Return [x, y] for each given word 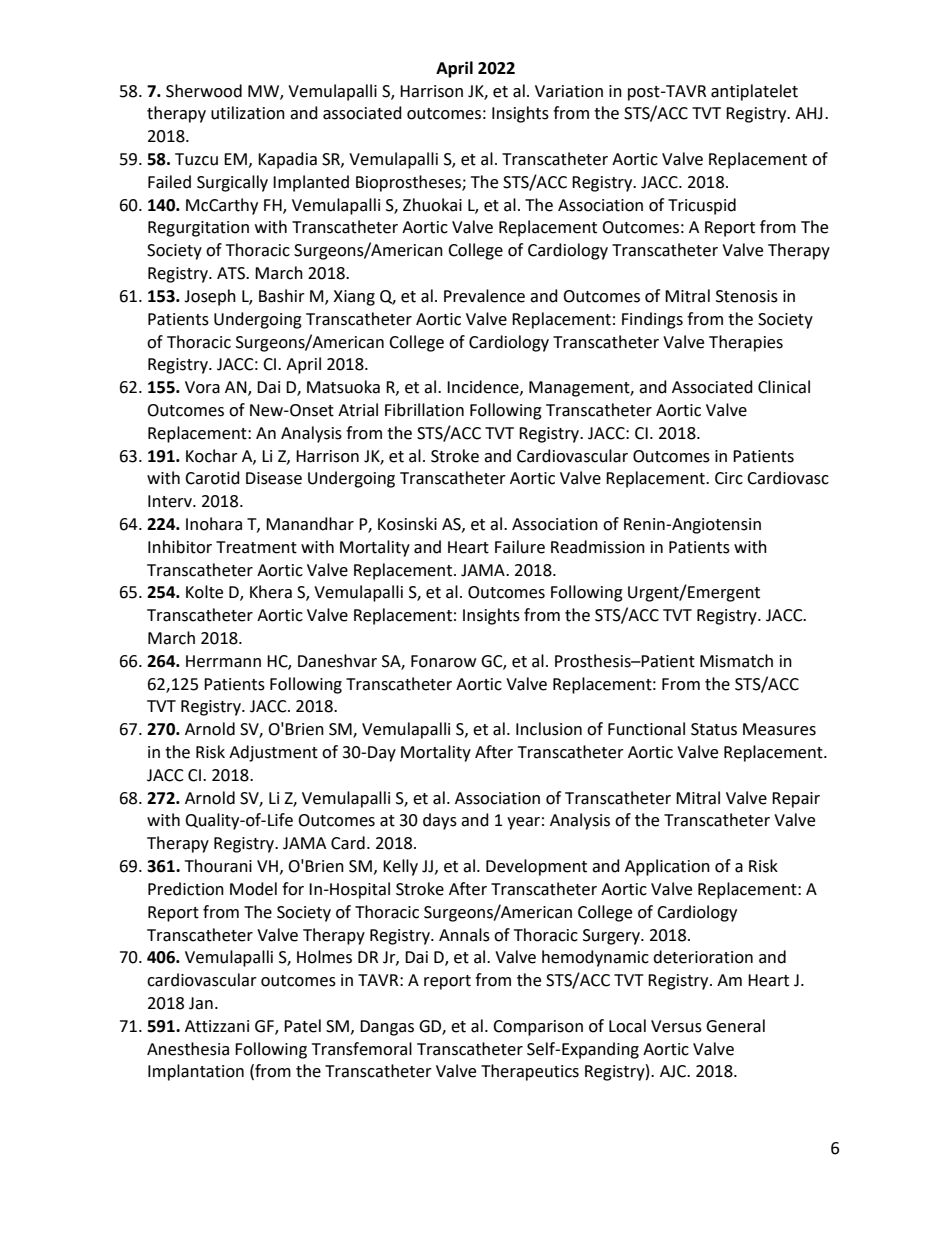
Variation [569, 91]
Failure [520, 547]
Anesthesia [188, 1049]
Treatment [256, 547]
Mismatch [736, 661]
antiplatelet [754, 92]
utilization [248, 113]
